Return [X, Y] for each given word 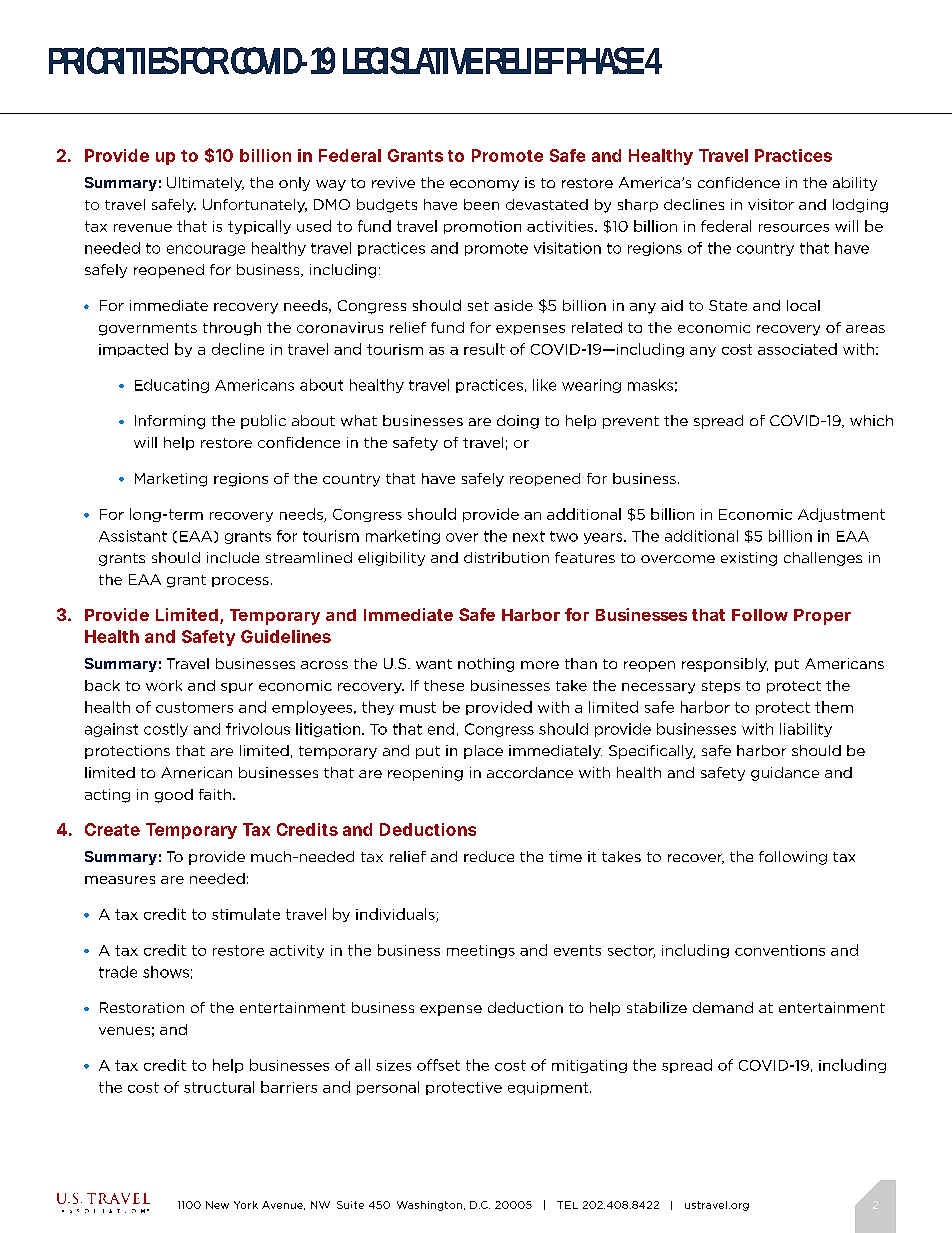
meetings [481, 951]
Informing [170, 422]
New [217, 1205]
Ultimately [205, 184]
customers [194, 707]
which [871, 420]
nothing [486, 665]
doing [518, 422]
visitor [771, 204]
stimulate [246, 914]
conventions [780, 950]
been [481, 204]
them [834, 707]
